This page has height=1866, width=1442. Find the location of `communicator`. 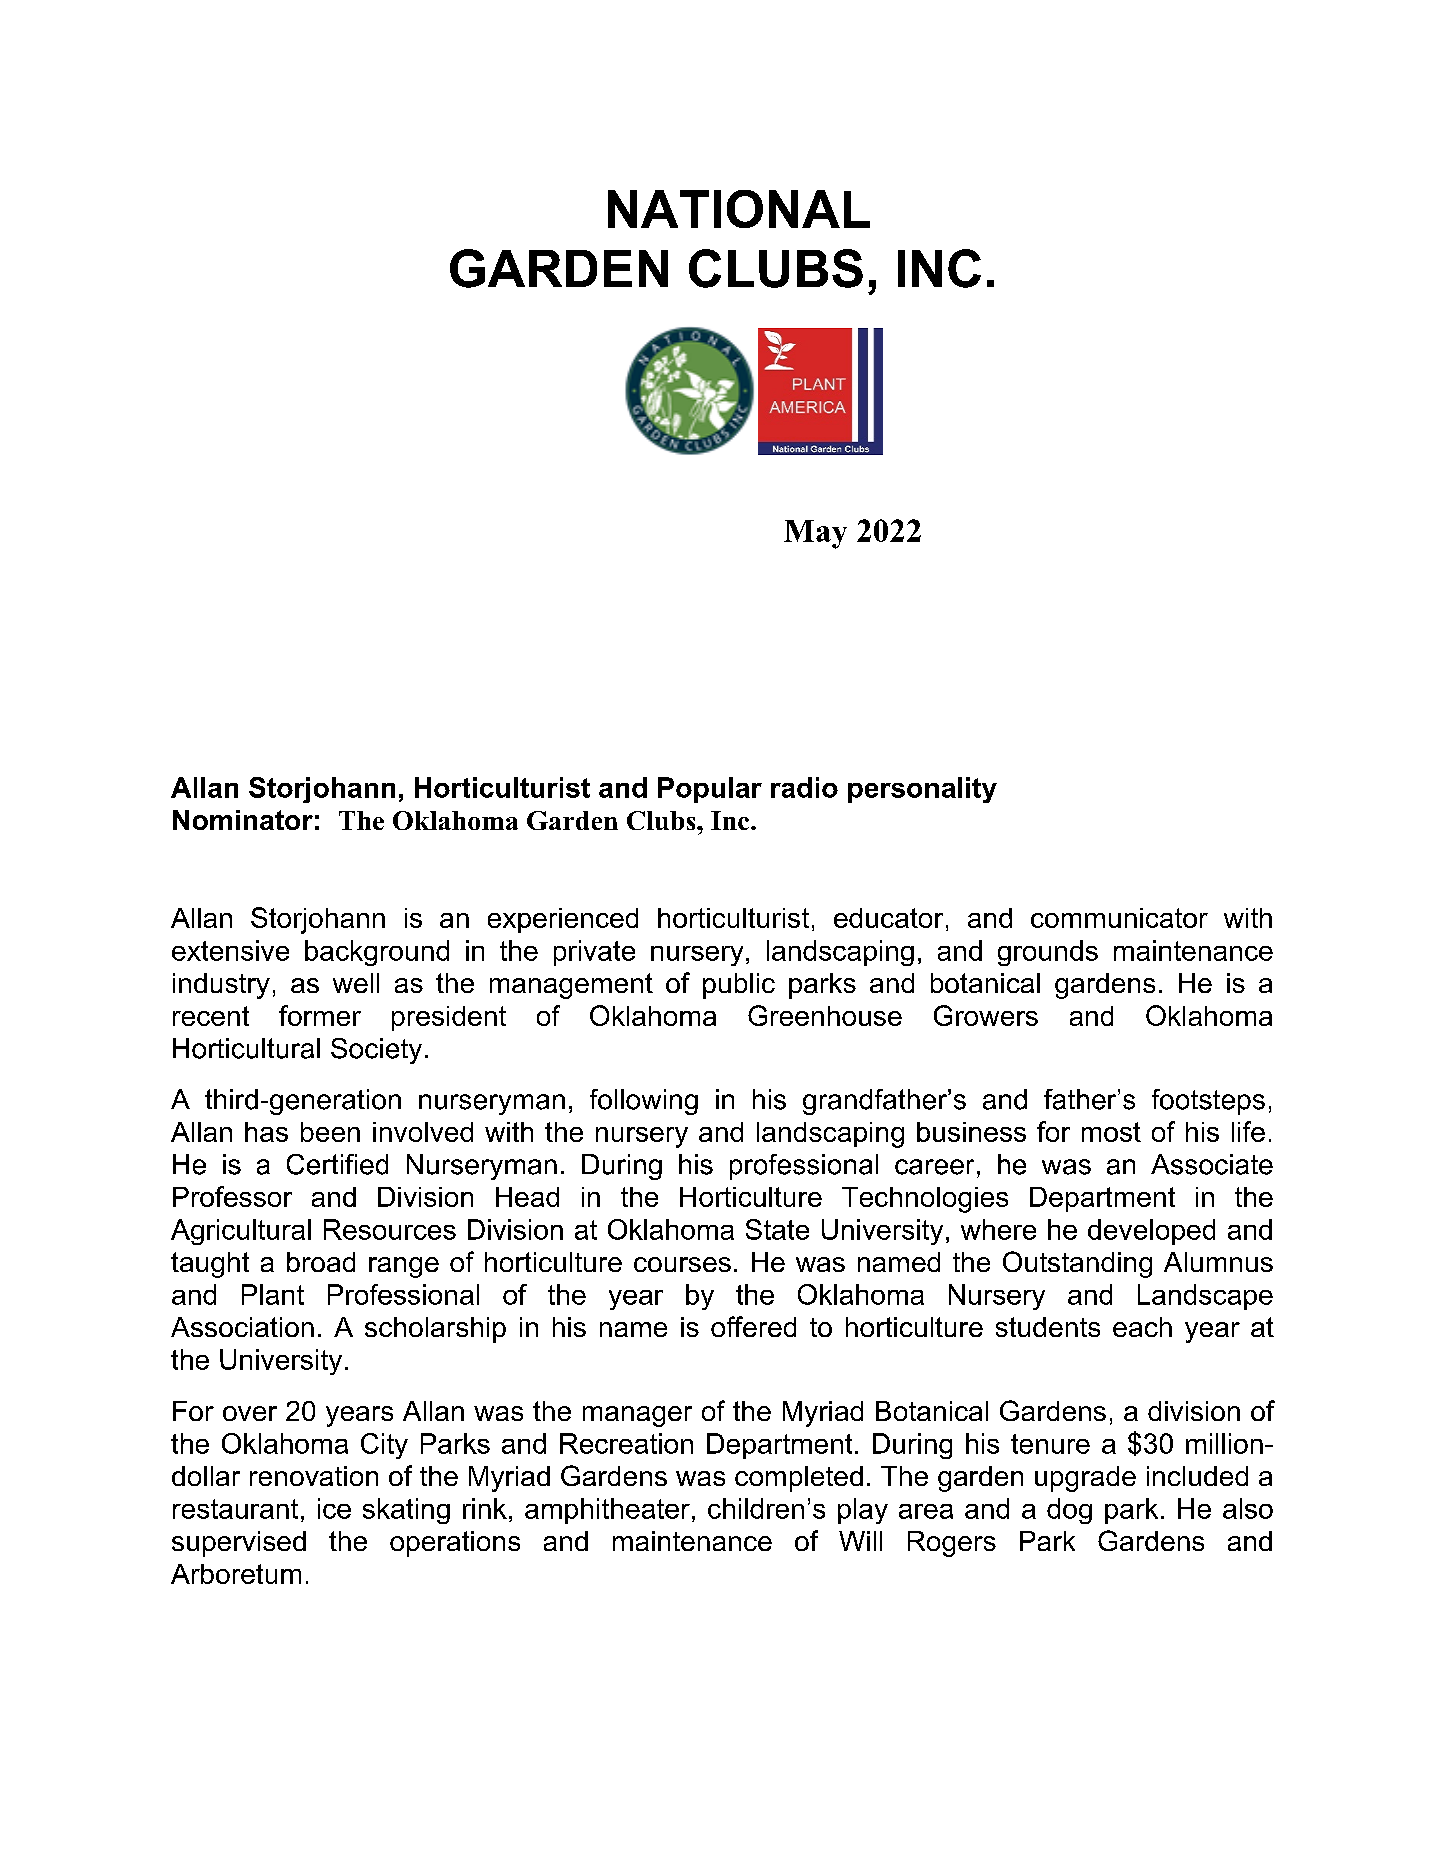

communicator is located at coordinates (1119, 918).
